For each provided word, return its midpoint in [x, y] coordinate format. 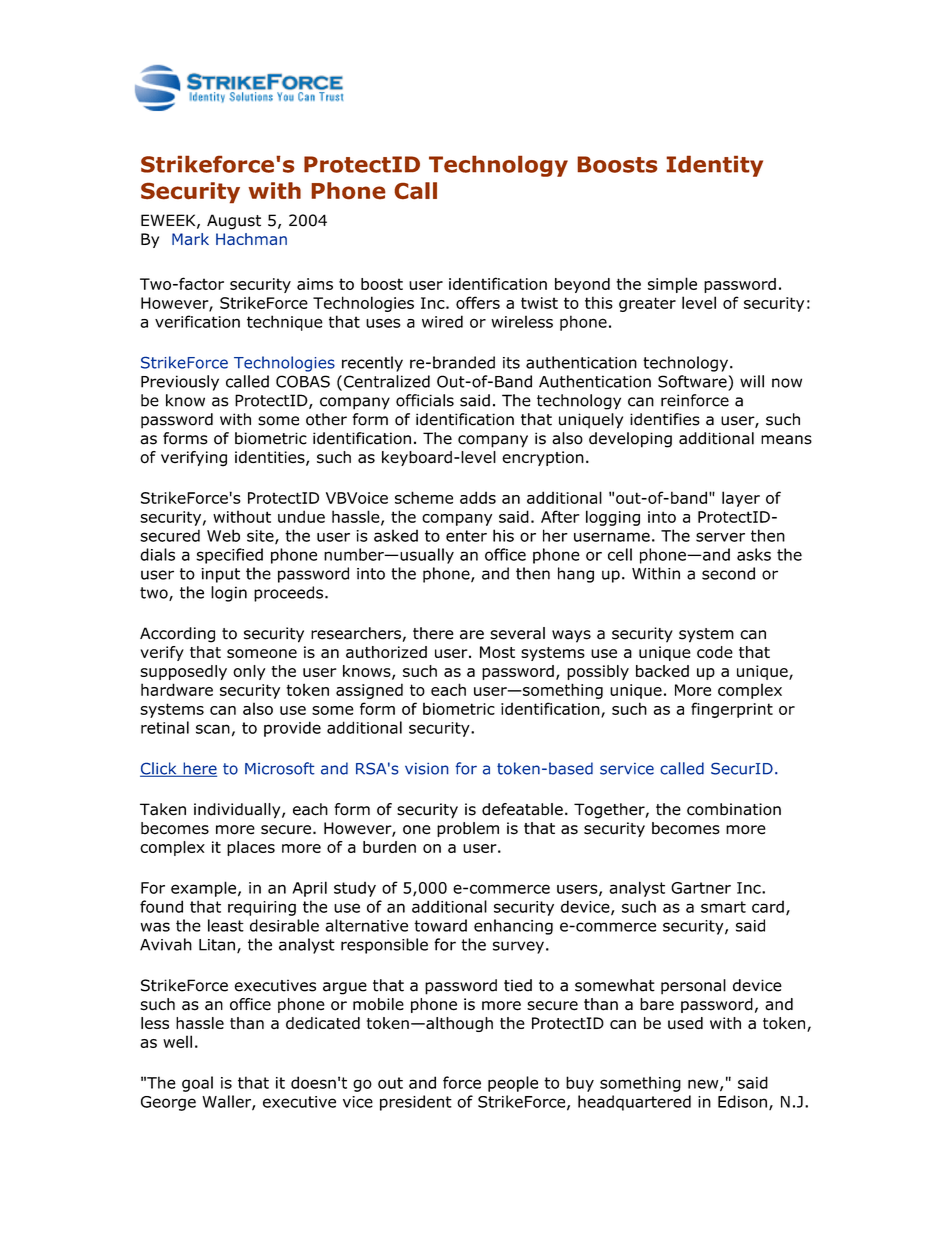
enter [466, 536]
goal [197, 1084]
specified [229, 556]
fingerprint [732, 710]
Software [692, 381]
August [234, 222]
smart [723, 907]
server [720, 537]
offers [478, 302]
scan [213, 729]
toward [440, 925]
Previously [180, 383]
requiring [262, 908]
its [511, 363]
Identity [714, 166]
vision [427, 769]
